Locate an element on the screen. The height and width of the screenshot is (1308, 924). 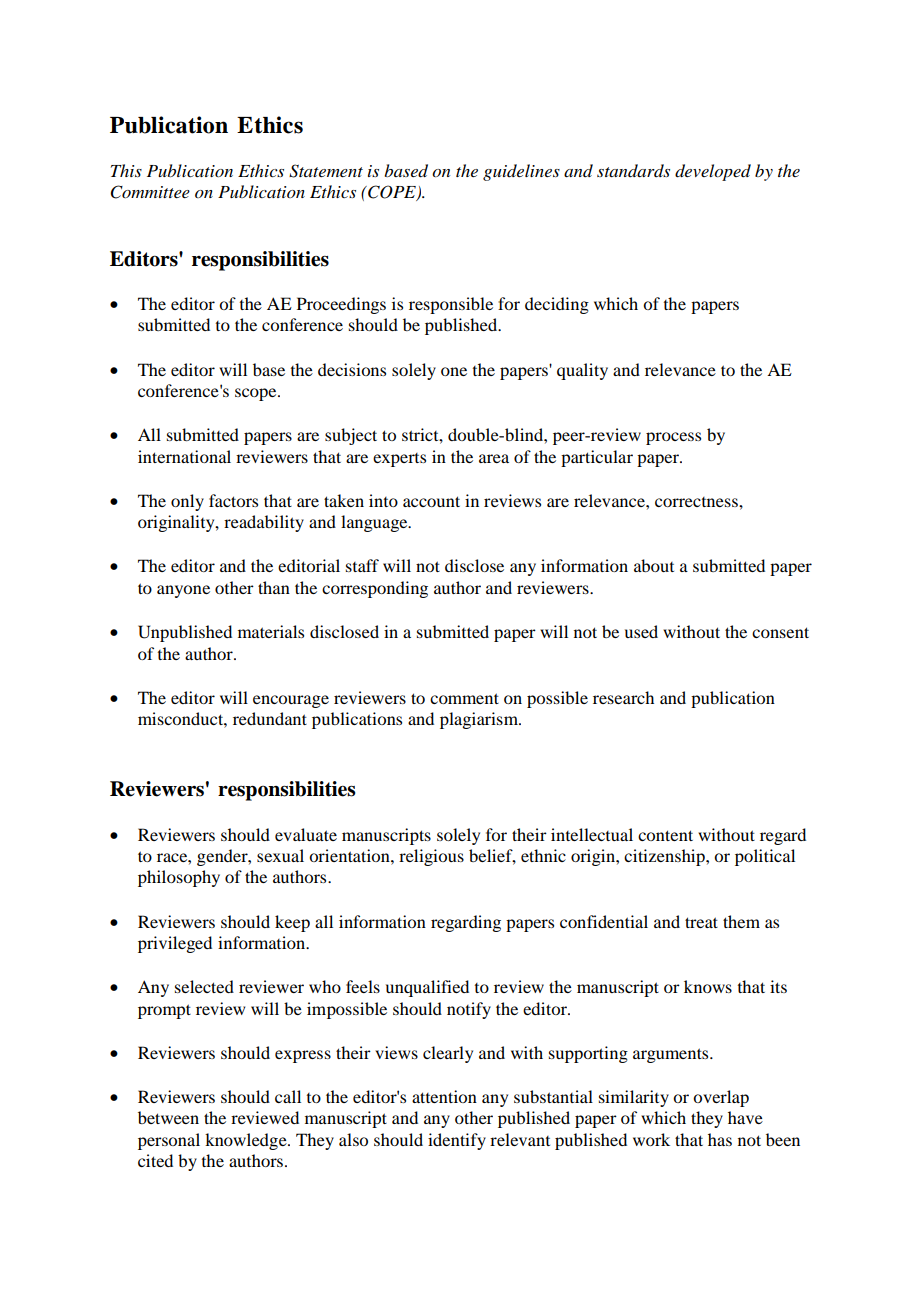
only is located at coordinates (187, 502).
